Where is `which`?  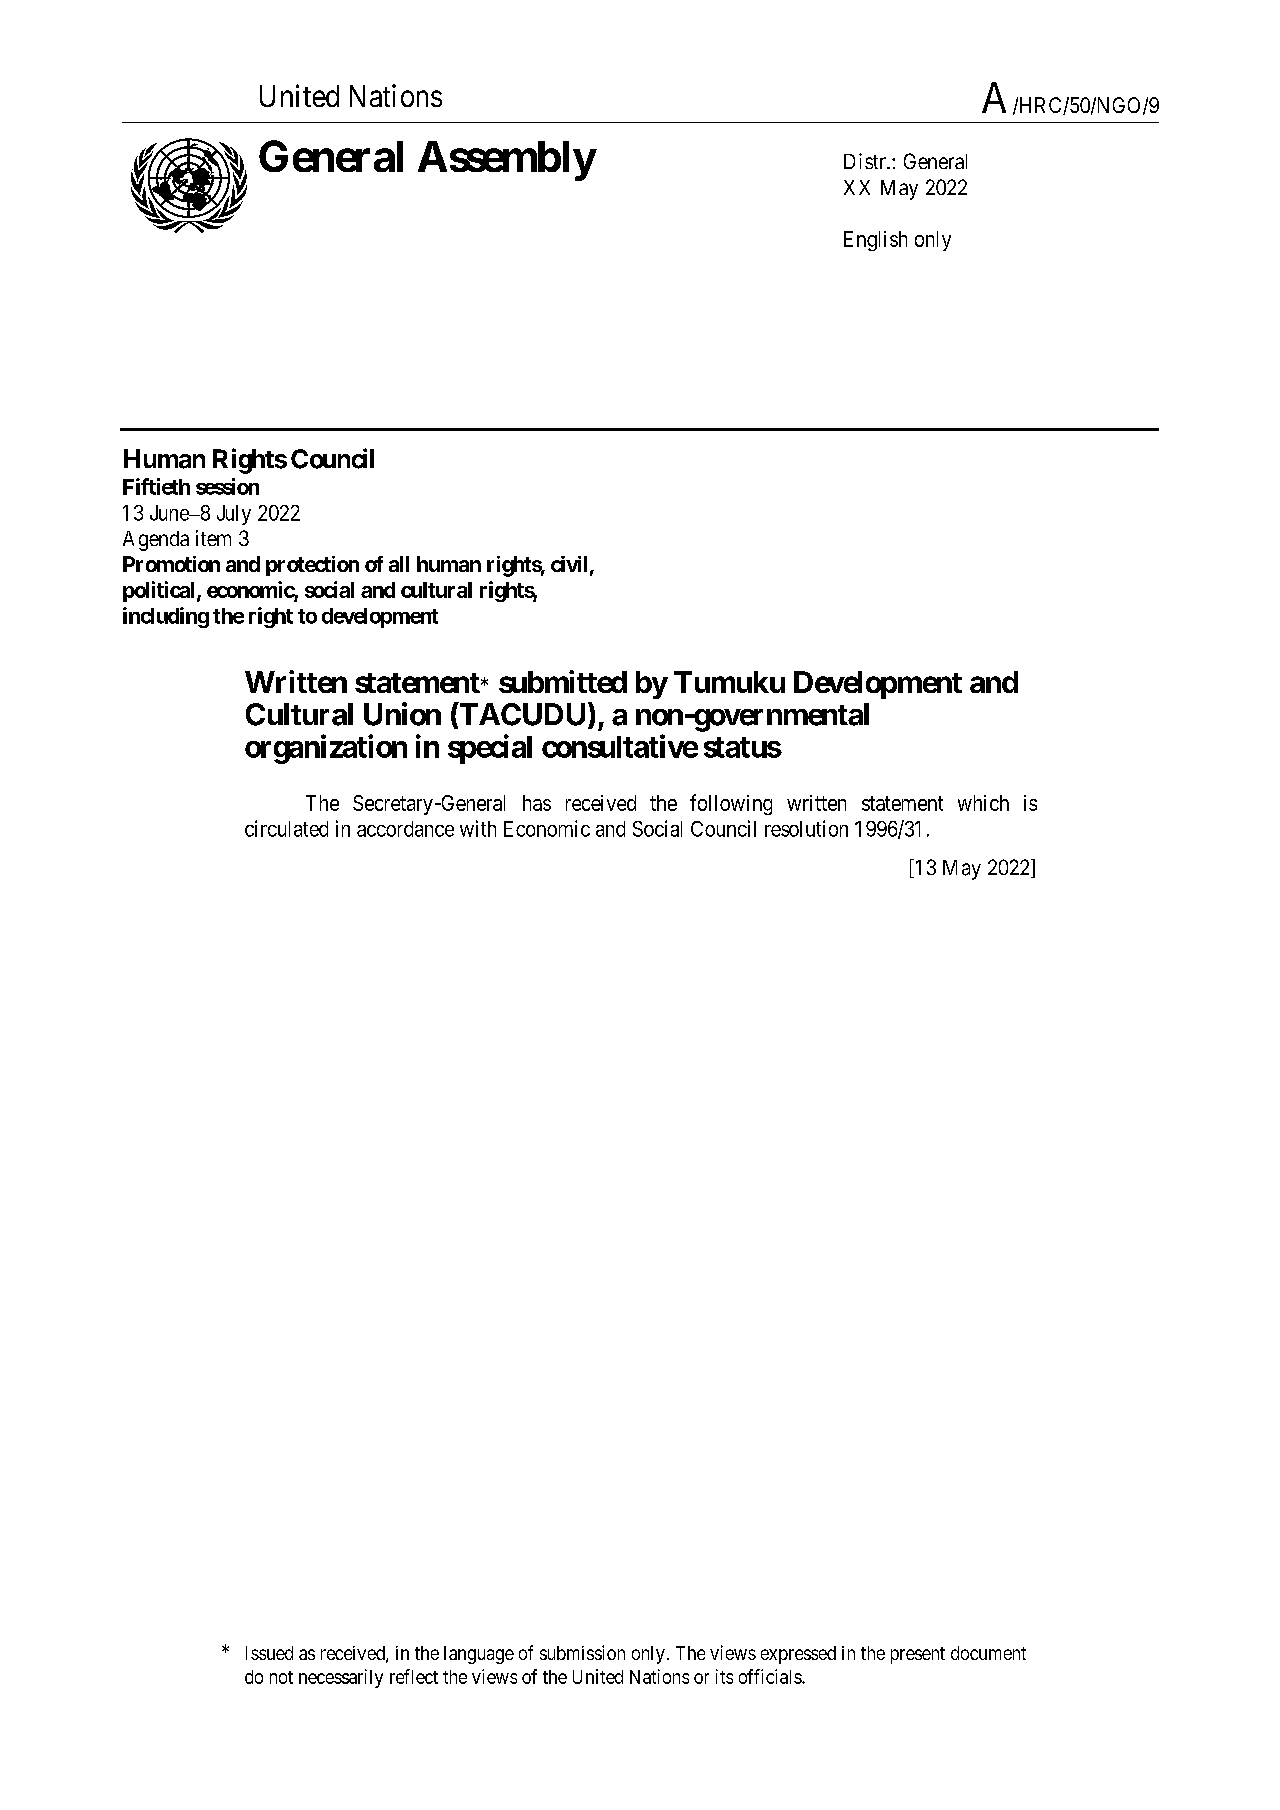 which is located at coordinates (983, 803).
